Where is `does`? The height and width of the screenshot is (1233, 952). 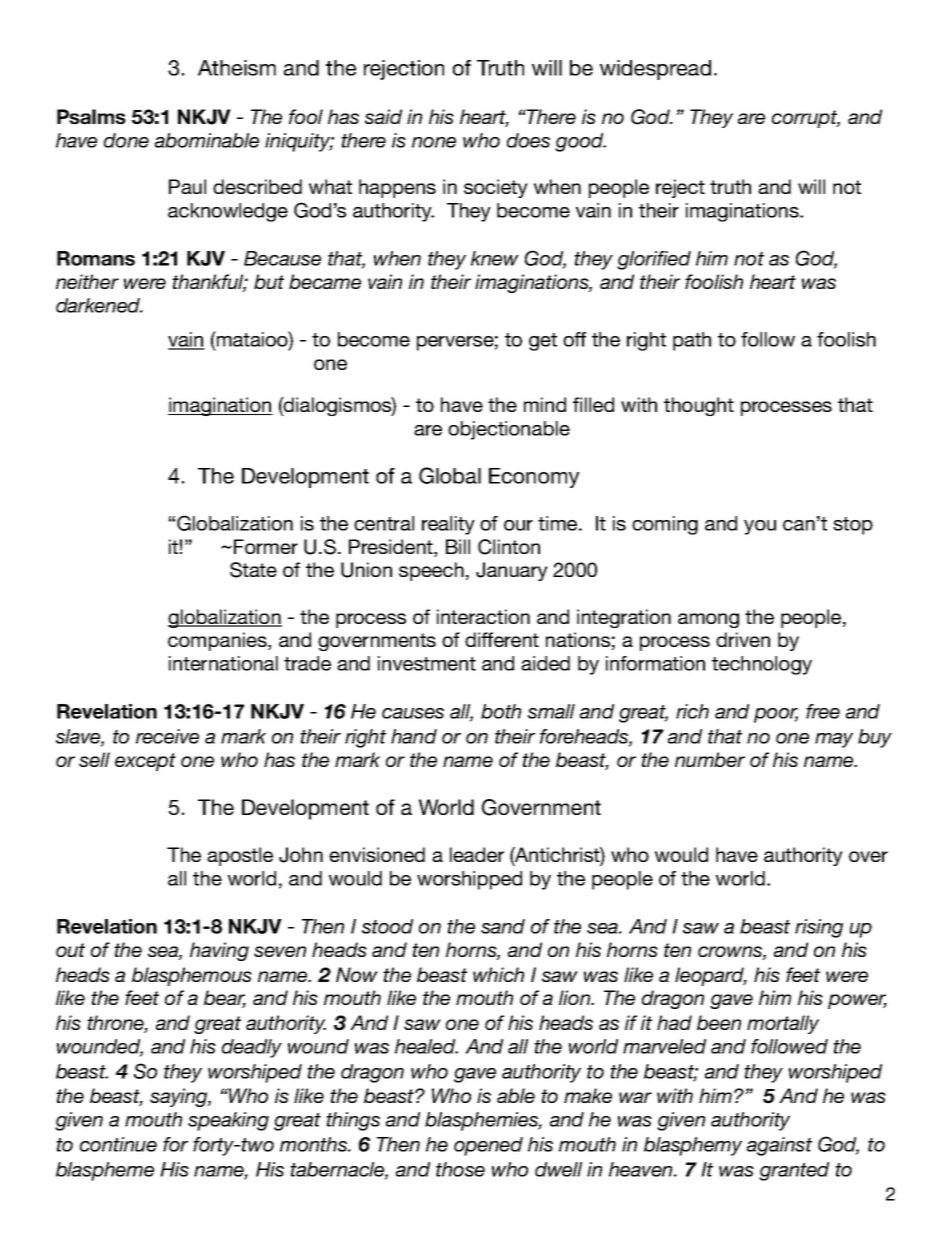 does is located at coordinates (528, 140).
